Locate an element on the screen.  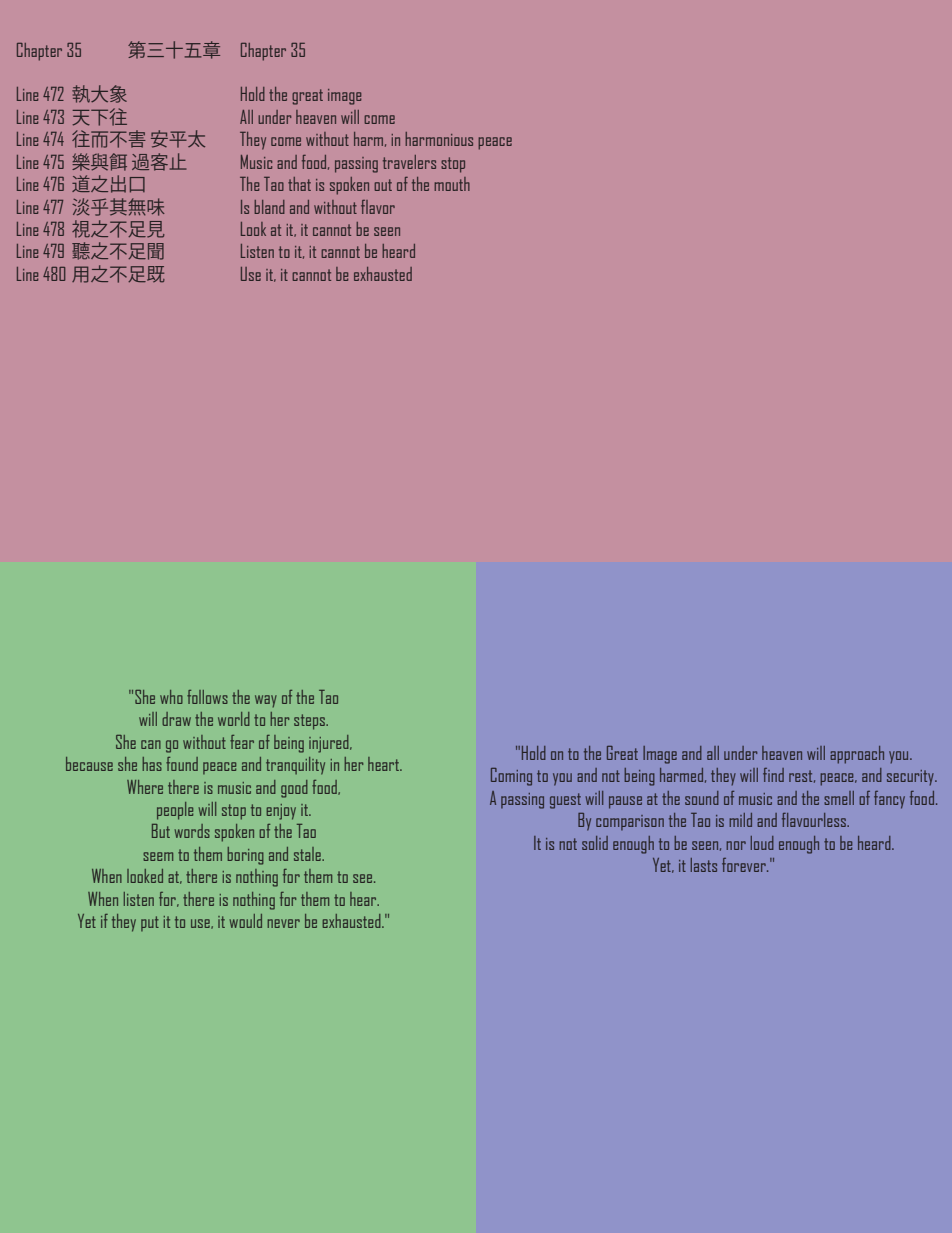
mouth is located at coordinates (452, 184).
